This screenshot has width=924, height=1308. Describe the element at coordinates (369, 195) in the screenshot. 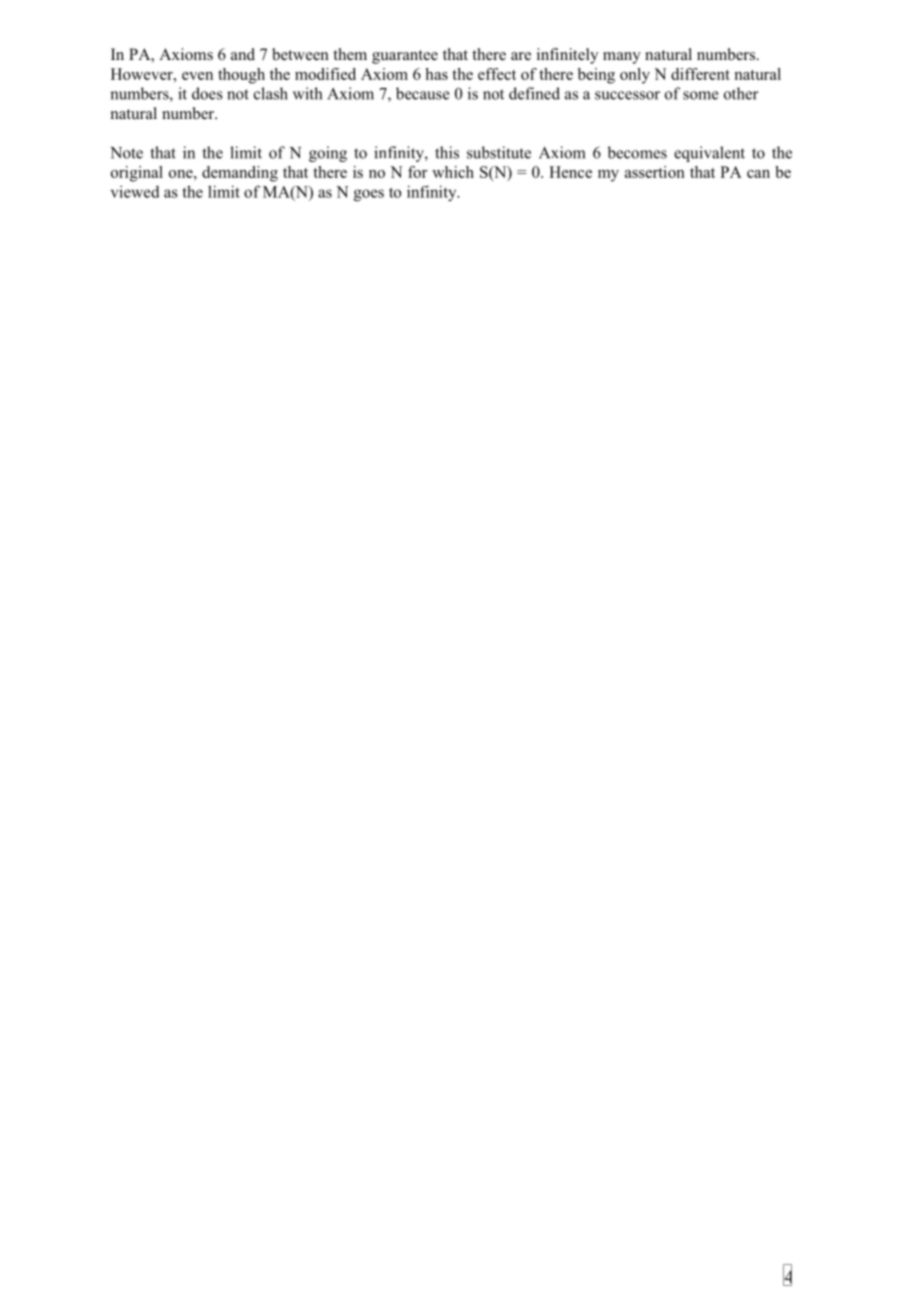

I see `goes` at that location.
